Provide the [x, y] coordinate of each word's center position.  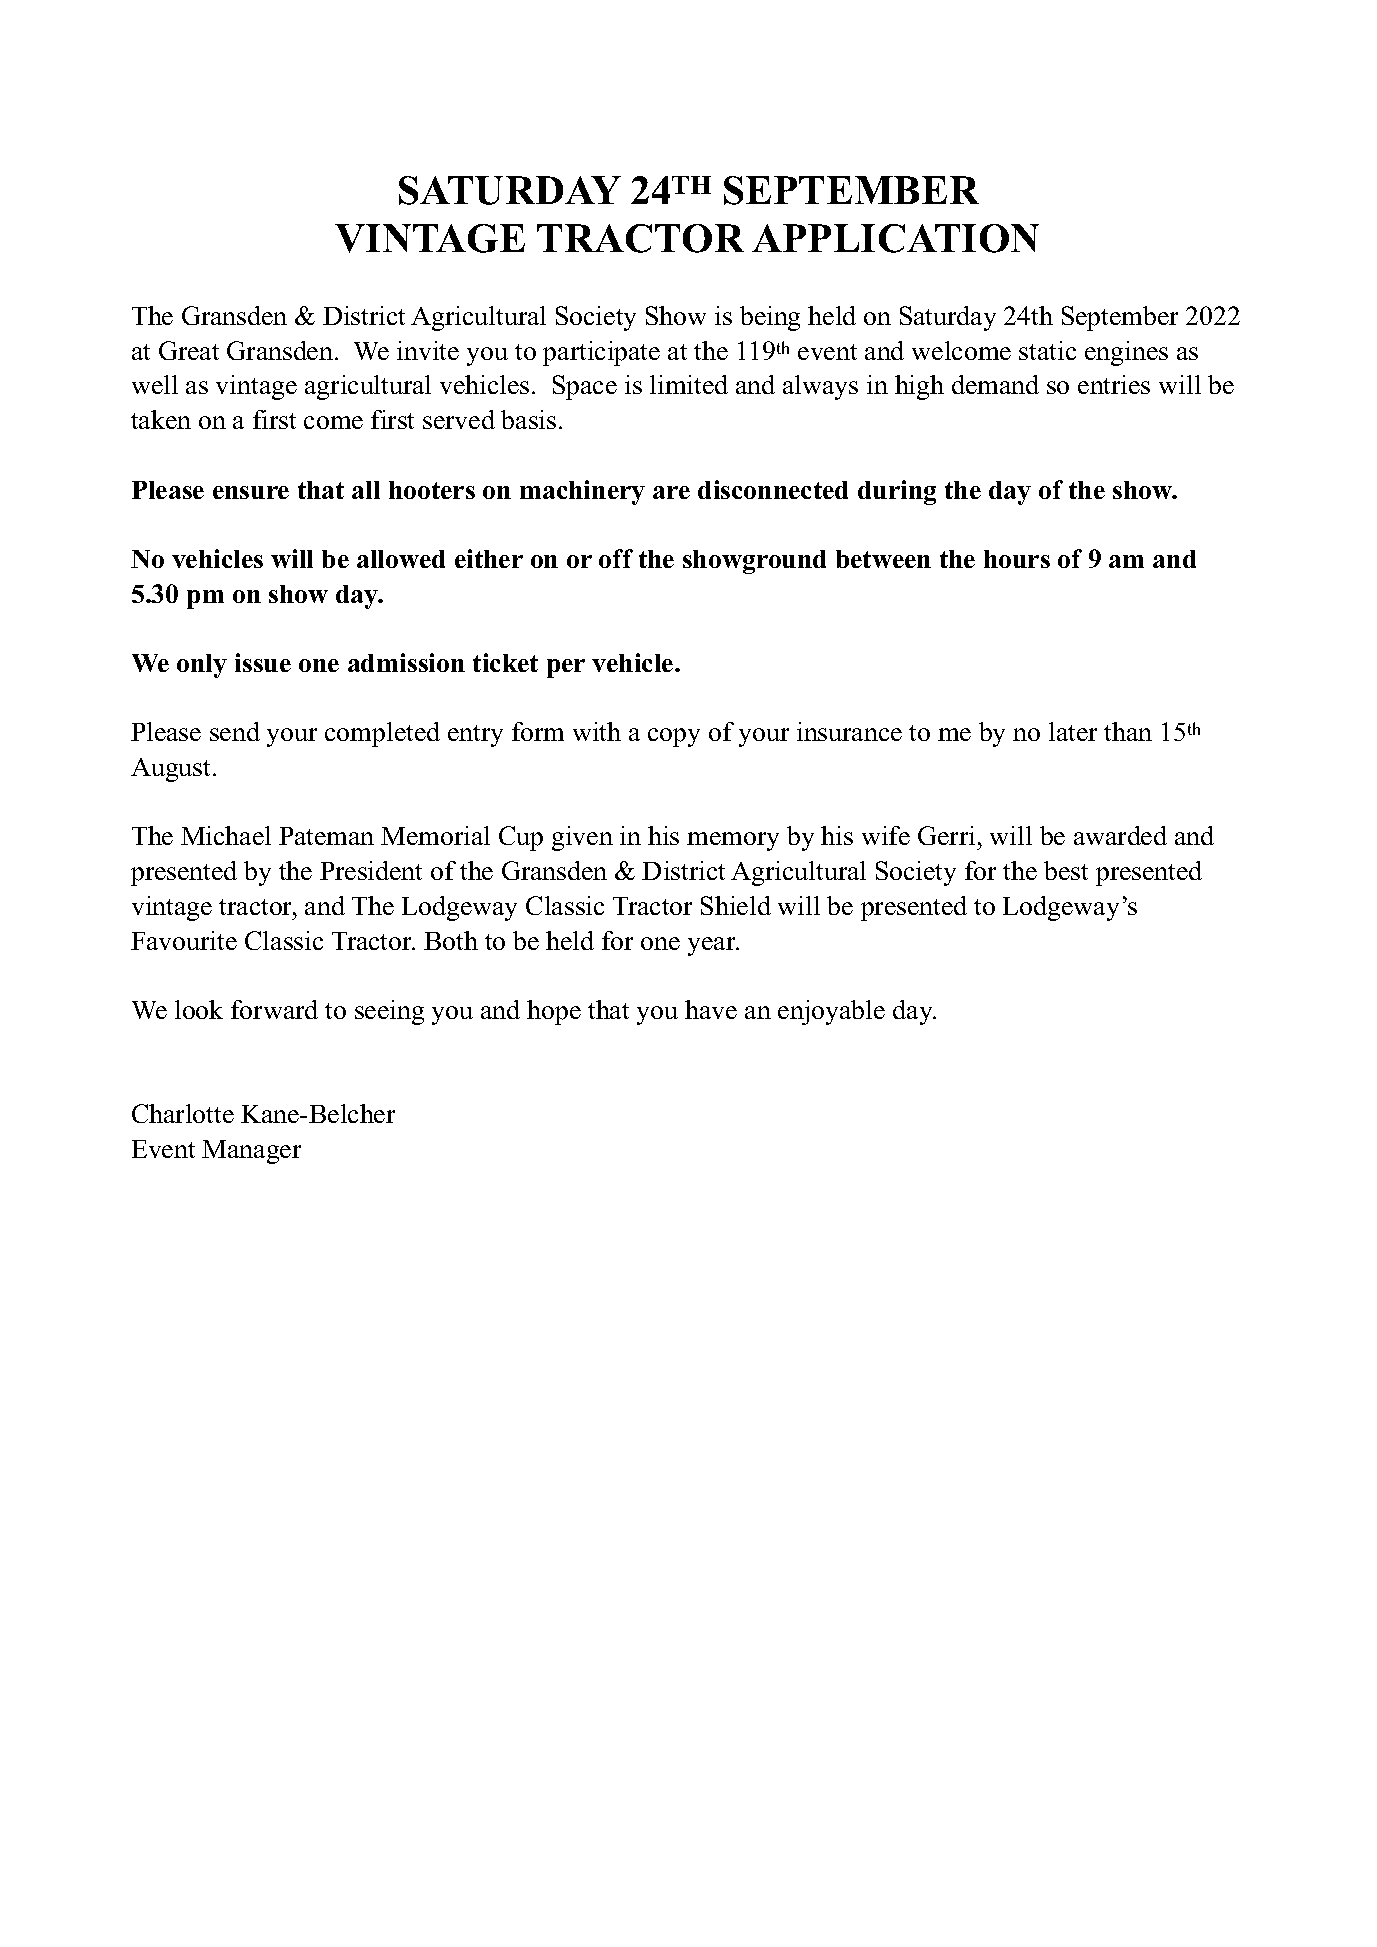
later [1073, 731]
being [770, 318]
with [597, 731]
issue [263, 662]
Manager [251, 1152]
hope [554, 1012]
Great [189, 350]
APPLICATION [895, 238]
